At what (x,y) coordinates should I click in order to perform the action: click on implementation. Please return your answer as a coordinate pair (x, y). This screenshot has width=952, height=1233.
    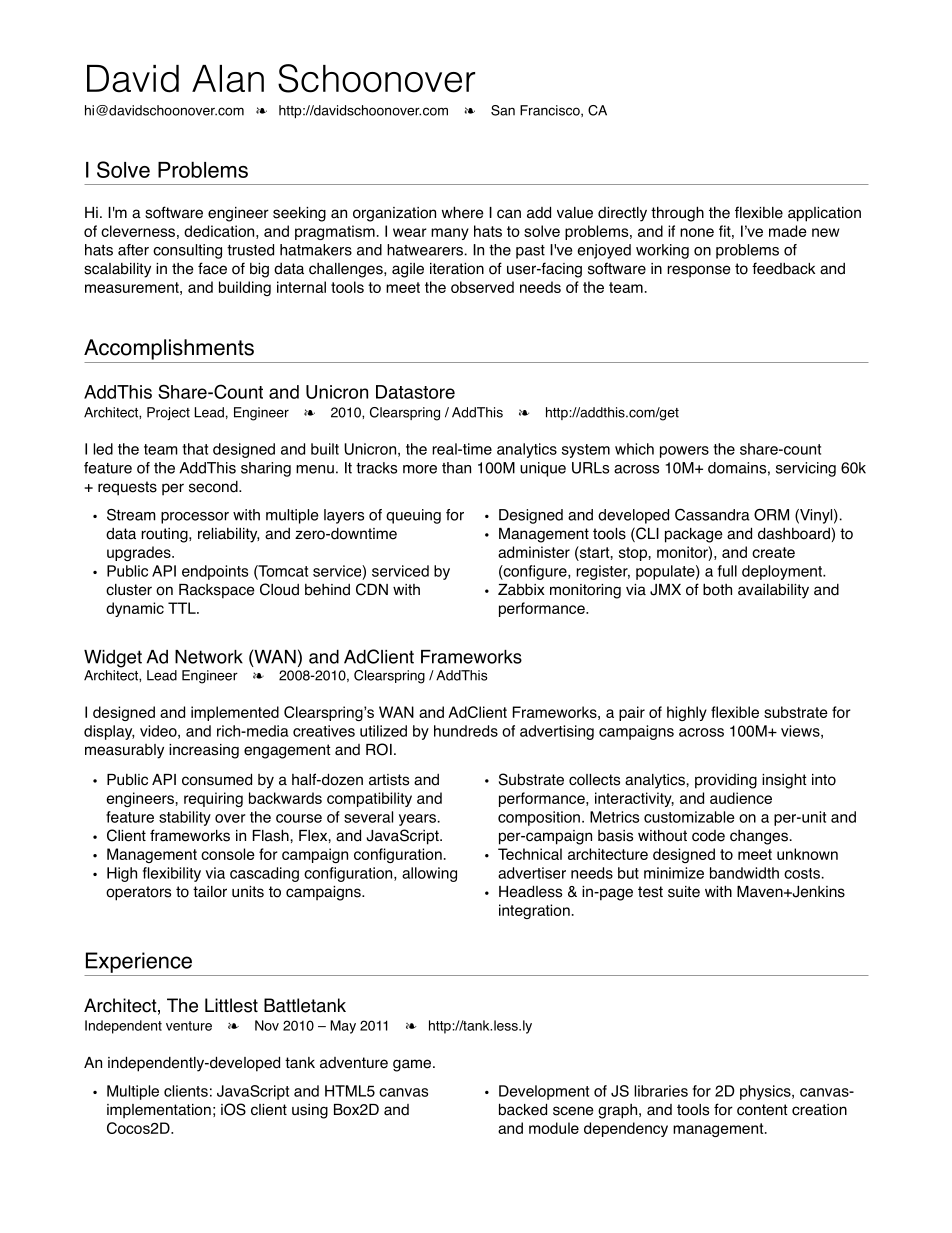
    Looking at the image, I should click on (159, 1111).
